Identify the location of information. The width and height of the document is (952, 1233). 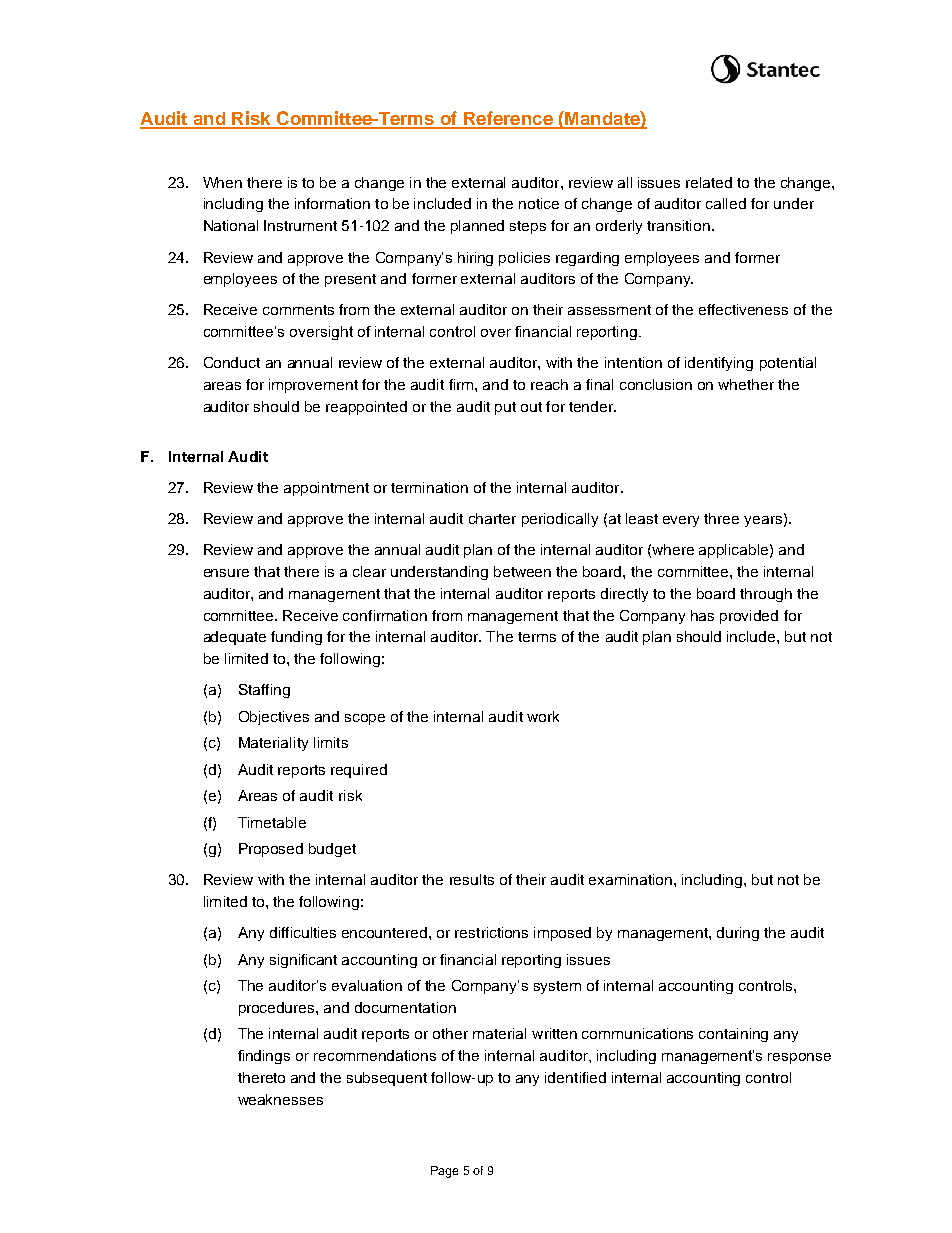
(332, 203).
